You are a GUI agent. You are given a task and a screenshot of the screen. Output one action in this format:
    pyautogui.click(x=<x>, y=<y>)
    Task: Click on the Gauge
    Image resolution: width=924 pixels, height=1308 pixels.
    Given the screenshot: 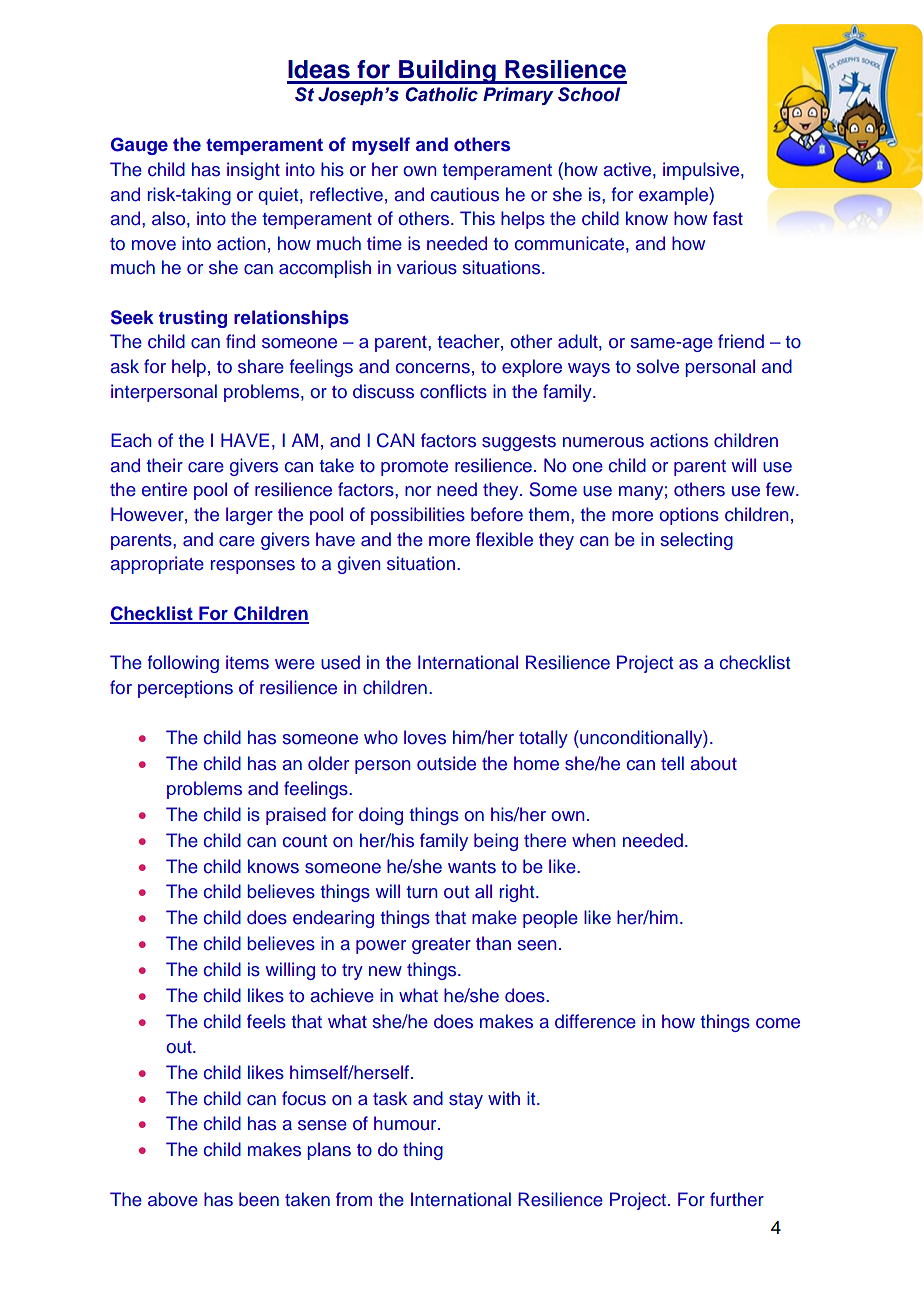 What is the action you would take?
    pyautogui.click(x=139, y=146)
